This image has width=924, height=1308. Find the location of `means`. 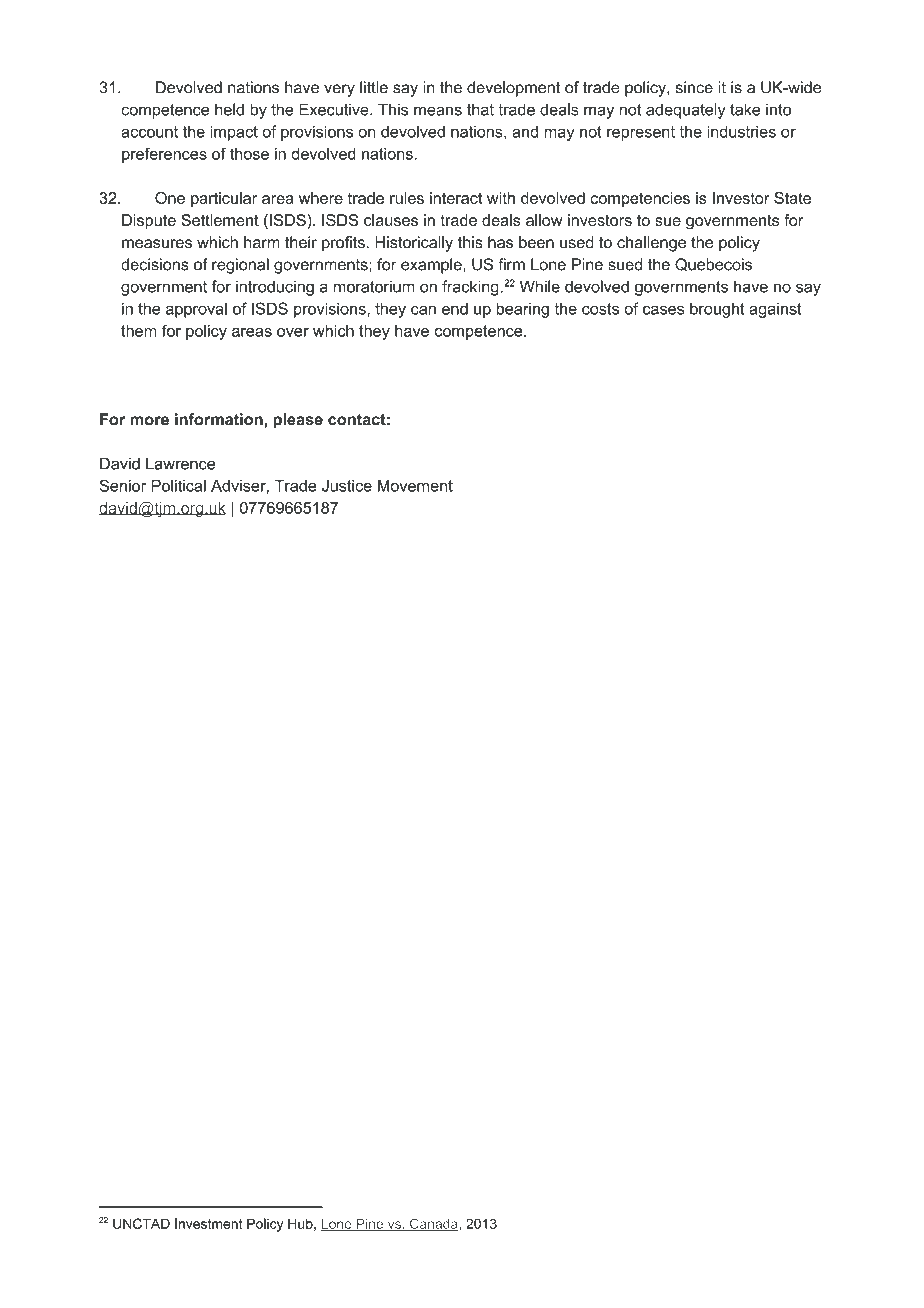

means is located at coordinates (438, 111).
